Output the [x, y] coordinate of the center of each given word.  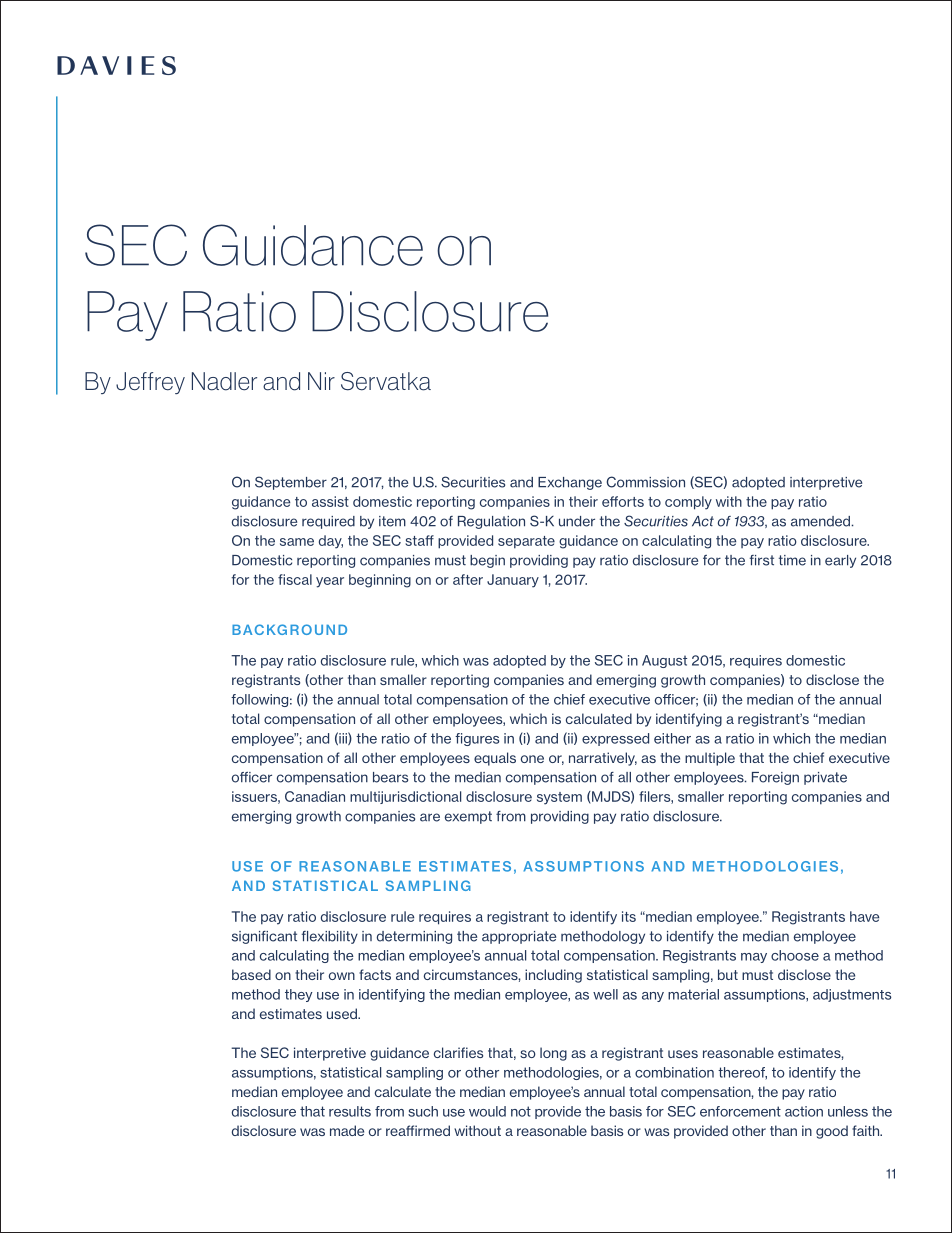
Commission [646, 482]
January [513, 581]
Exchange [570, 483]
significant [264, 937]
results [350, 1111]
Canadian [315, 796]
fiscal [295, 579]
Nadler [224, 381]
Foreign [775, 778]
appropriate [519, 937]
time [792, 560]
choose [795, 955]
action [804, 1111]
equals [495, 759]
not [521, 1111]
